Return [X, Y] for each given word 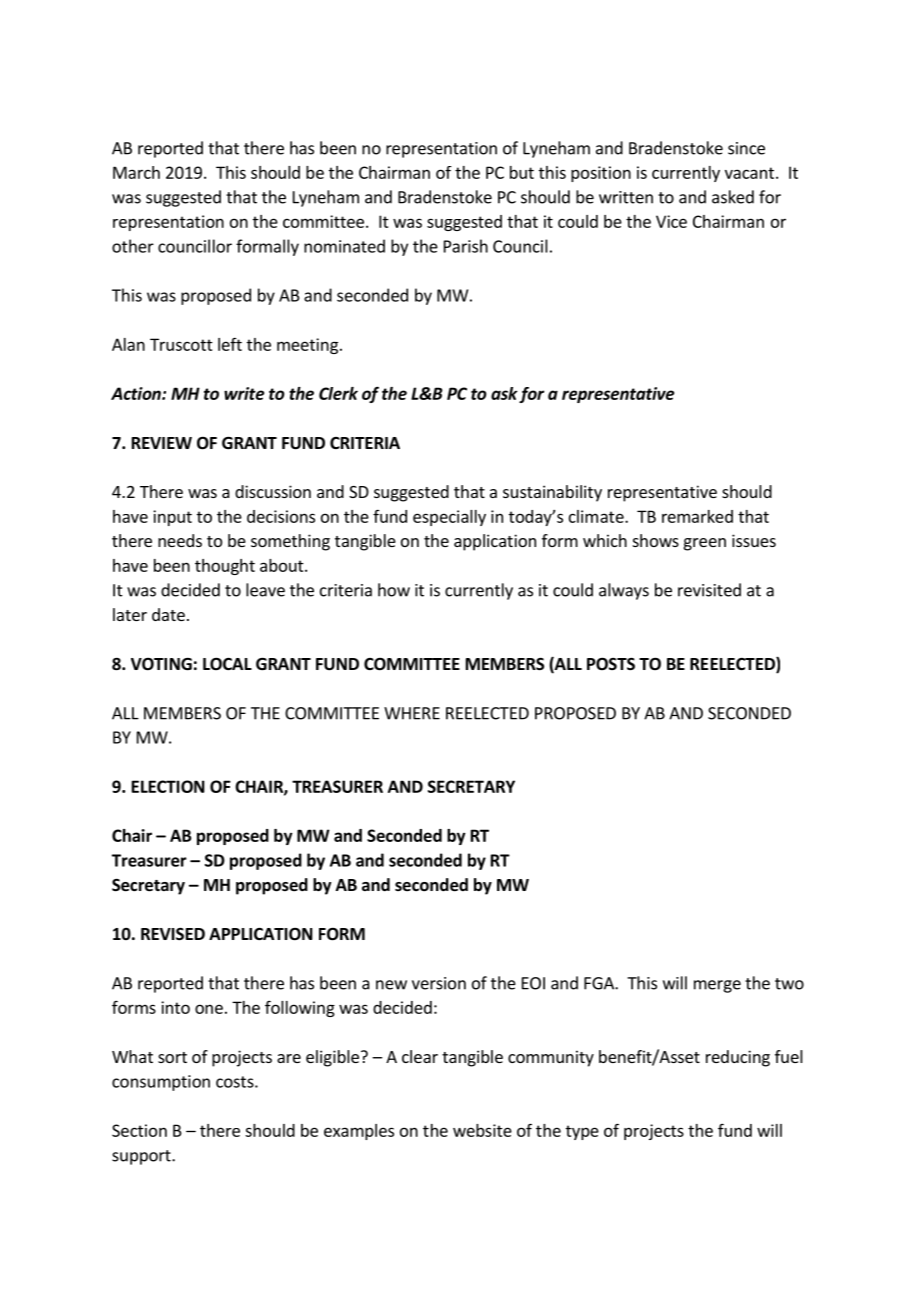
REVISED [173, 934]
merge [717, 986]
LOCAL [227, 663]
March [136, 172]
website [482, 1130]
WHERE [412, 713]
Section [139, 1130]
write [244, 393]
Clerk [338, 393]
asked [733, 197]
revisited [709, 590]
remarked [697, 516]
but [522, 172]
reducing [738, 1058]
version [439, 983]
